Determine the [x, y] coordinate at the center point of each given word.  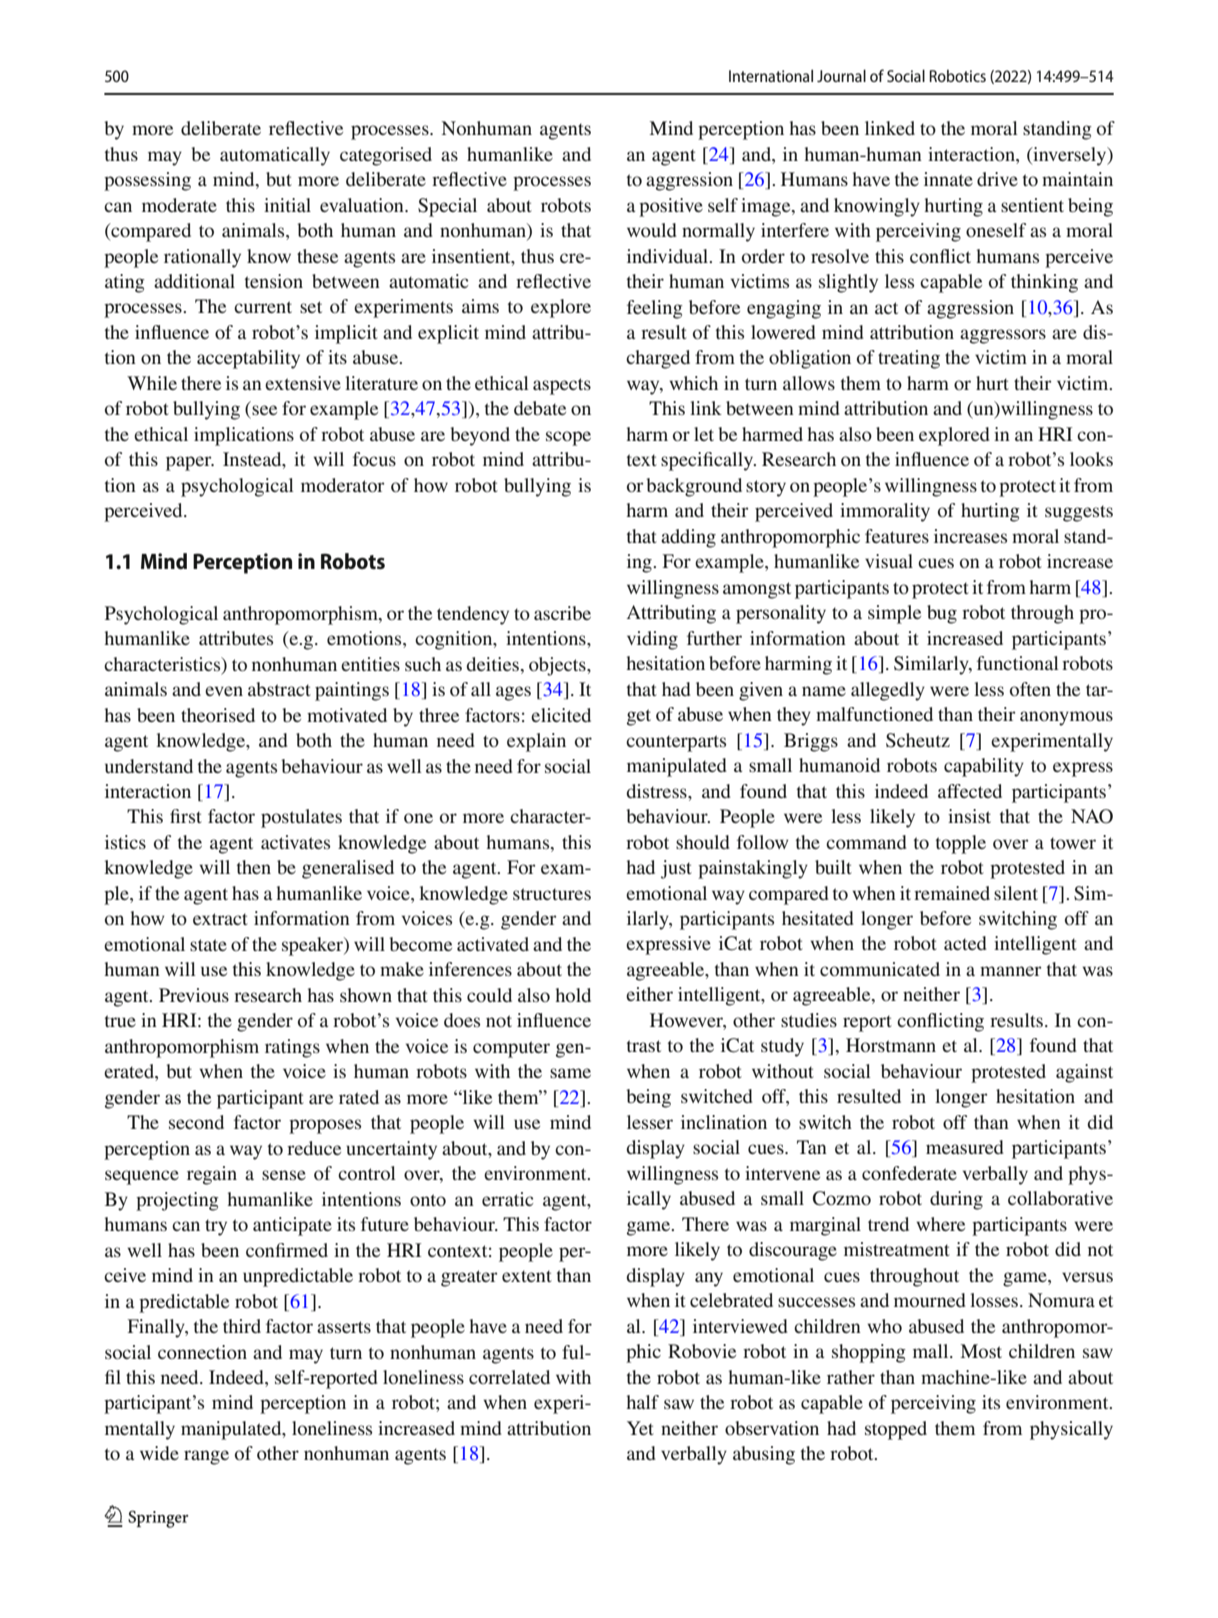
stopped [896, 1430]
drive [997, 179]
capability [984, 767]
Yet [640, 1428]
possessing [147, 181]
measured [965, 1147]
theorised [218, 715]
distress [657, 791]
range [206, 1457]
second [196, 1122]
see [264, 410]
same [570, 1073]
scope [568, 438]
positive [671, 207]
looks [1091, 459]
